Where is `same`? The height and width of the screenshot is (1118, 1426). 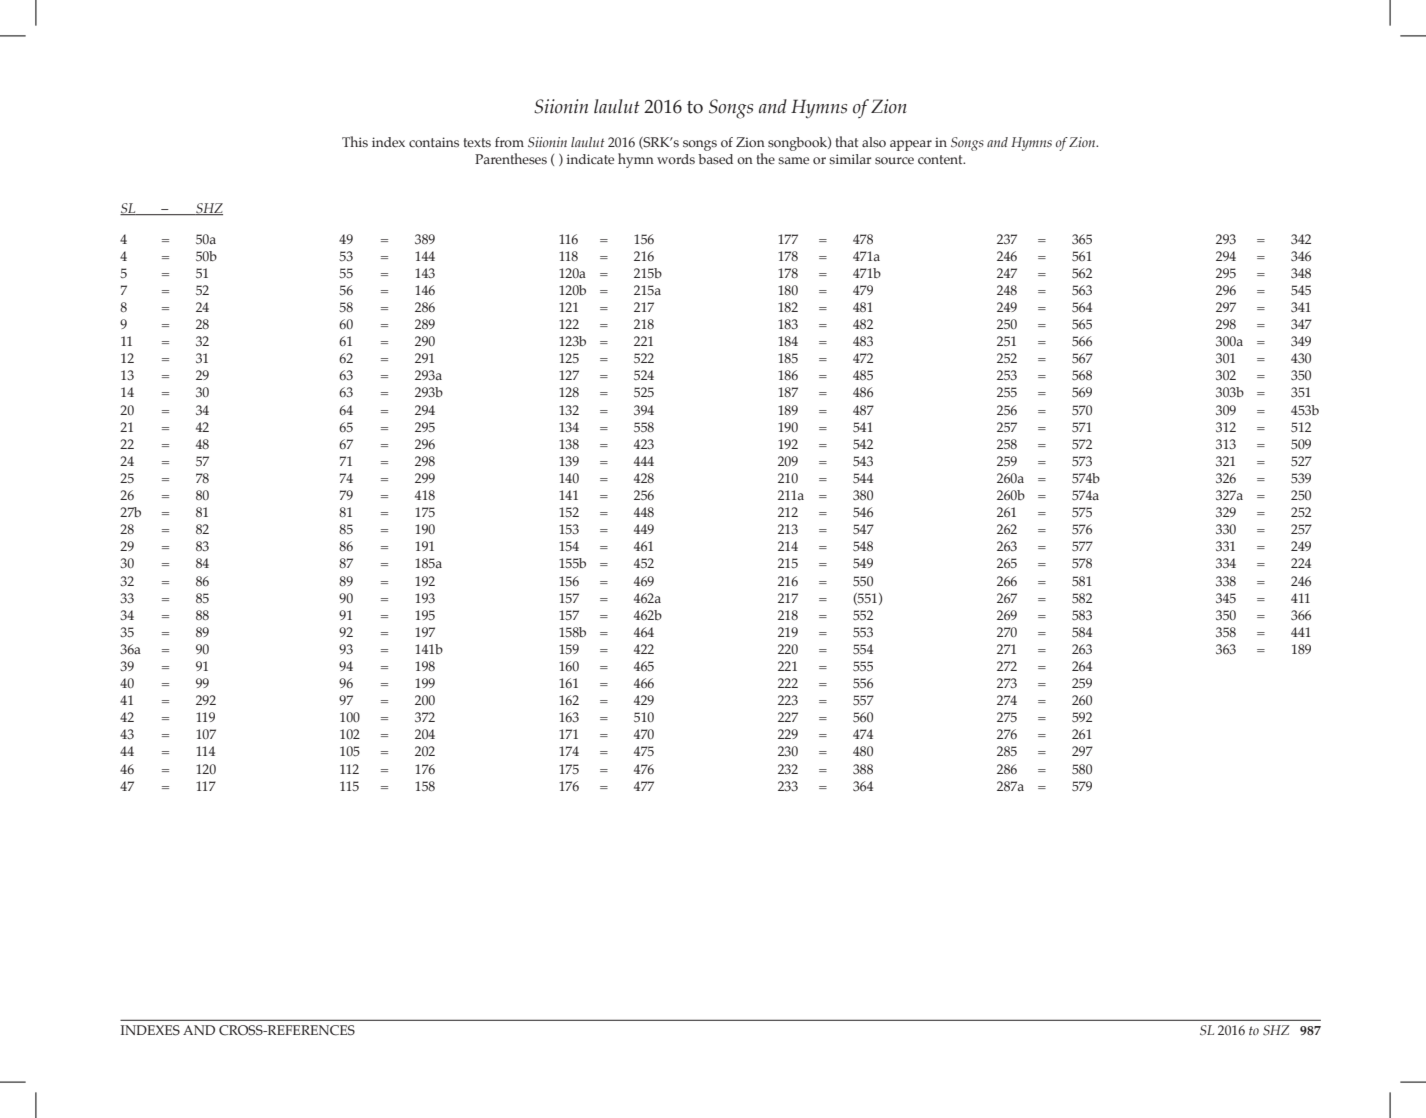 same is located at coordinates (793, 160).
